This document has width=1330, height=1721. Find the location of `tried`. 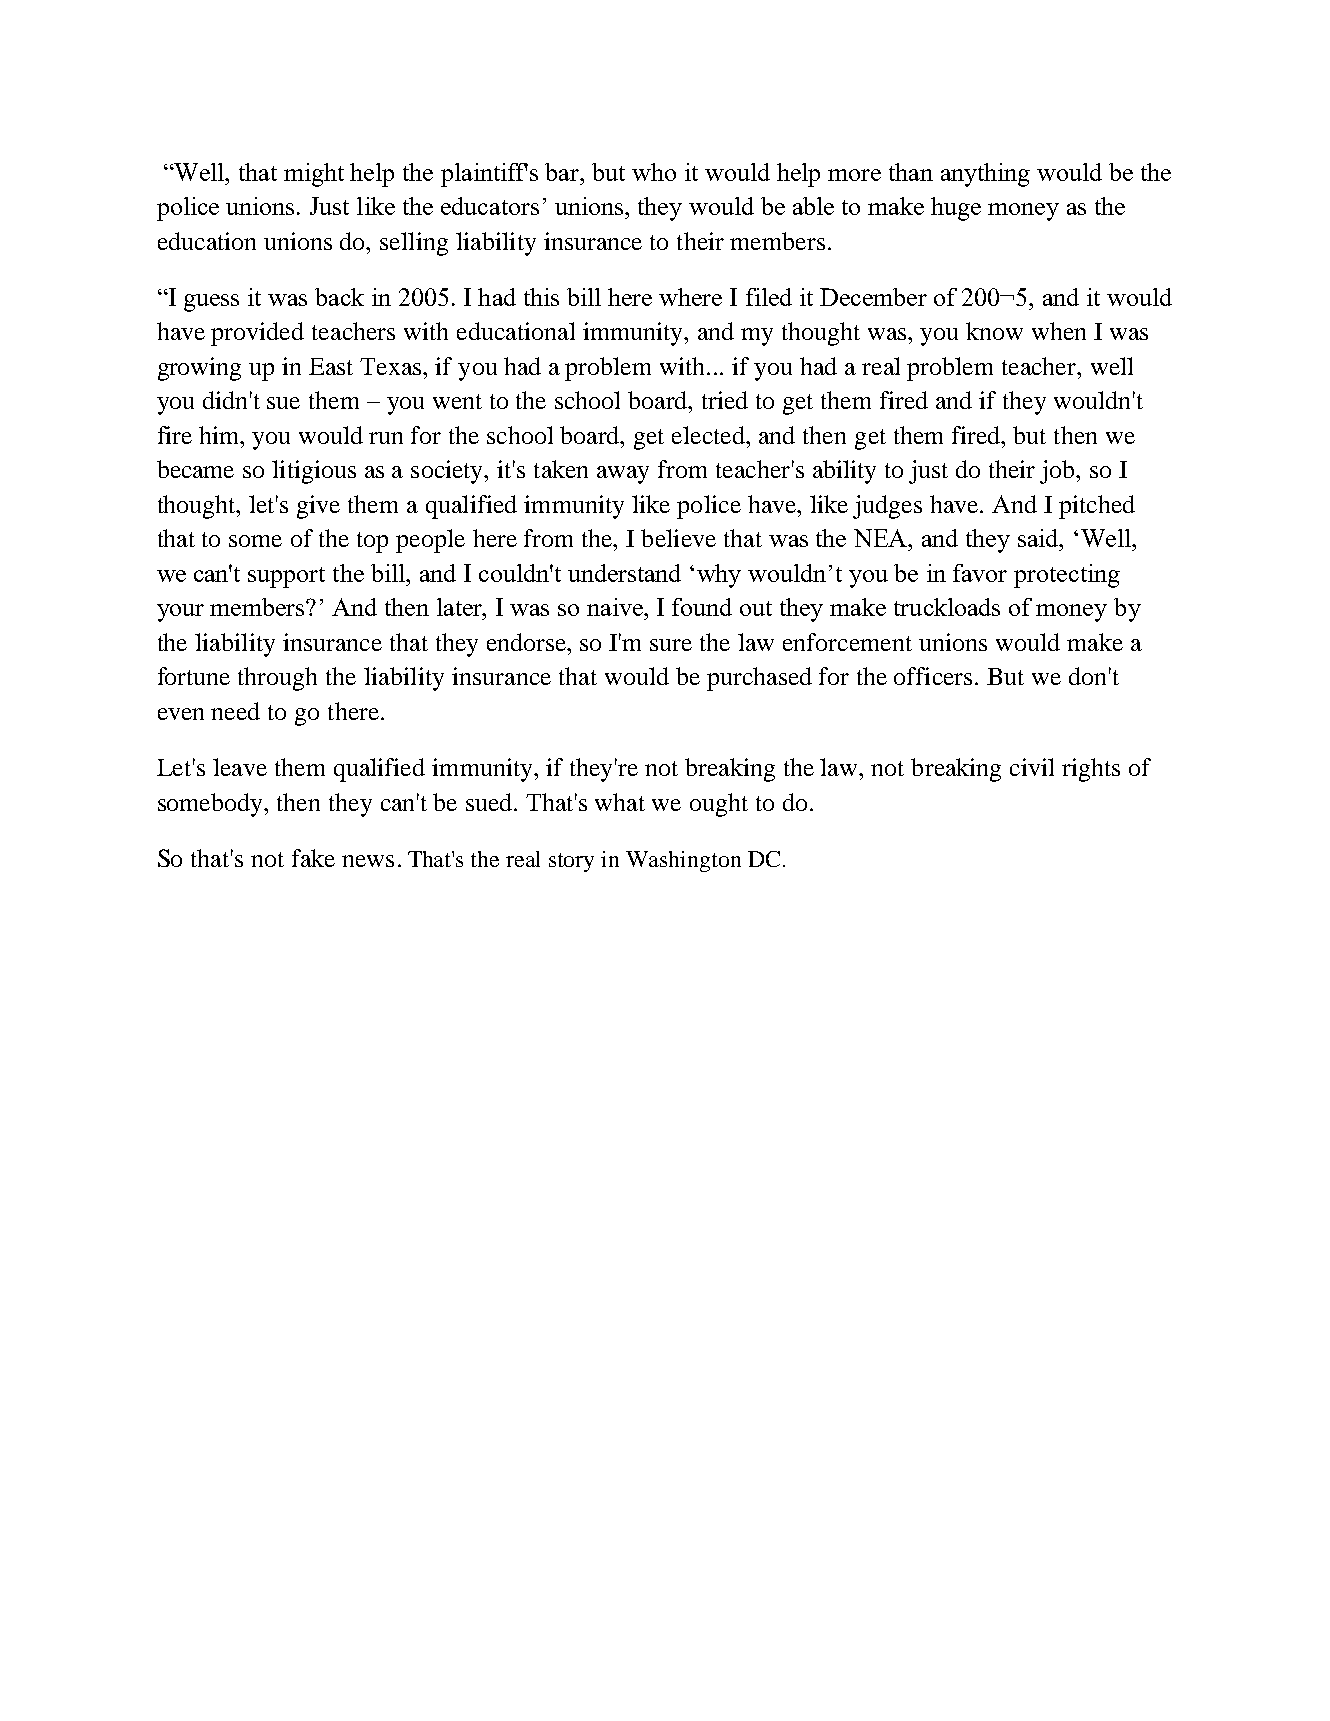

tried is located at coordinates (725, 400).
